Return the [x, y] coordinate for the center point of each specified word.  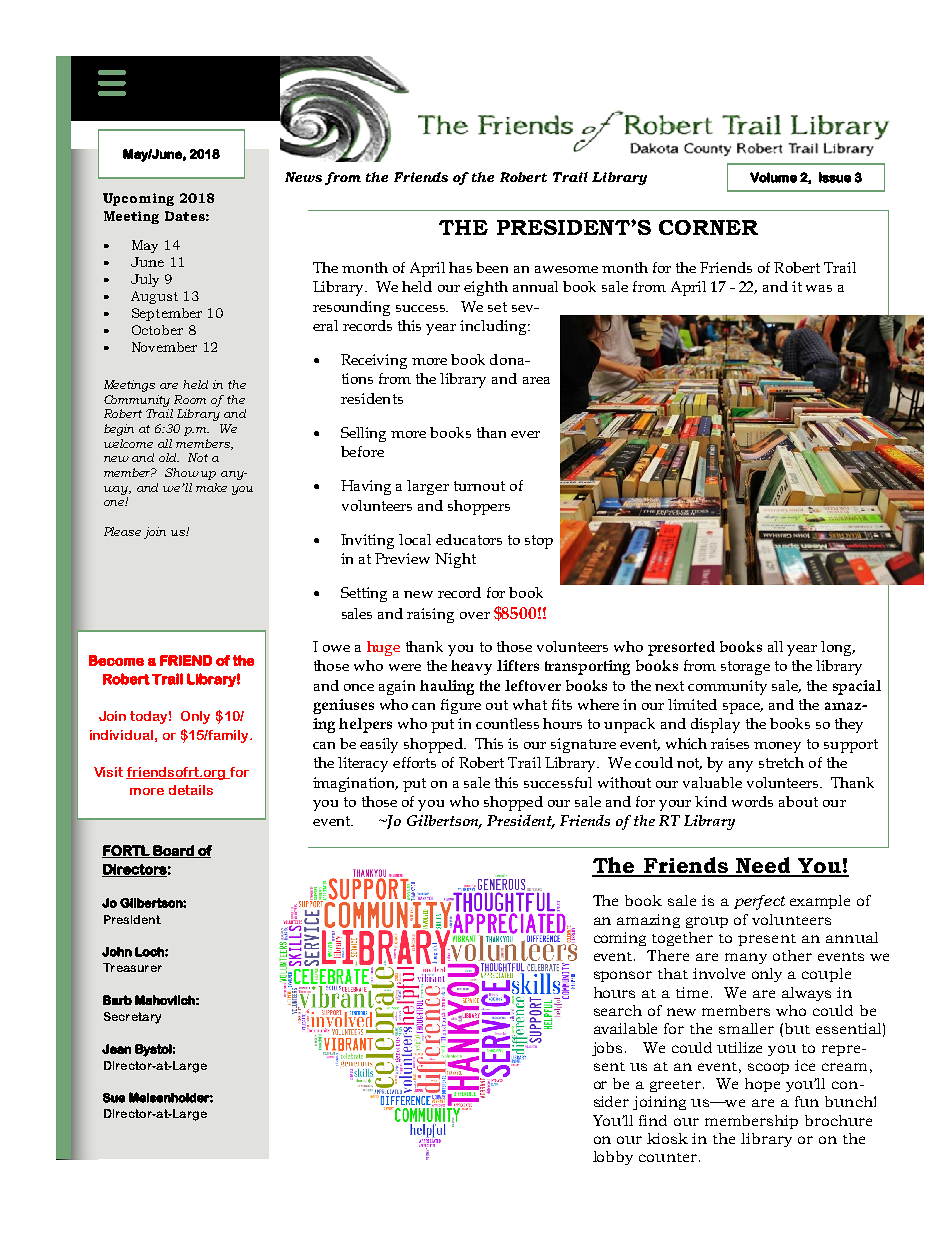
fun [807, 1101]
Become [116, 660]
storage [745, 668]
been [492, 267]
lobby [613, 1158]
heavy [471, 667]
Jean [116, 1049]
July [145, 280]
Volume [773, 177]
